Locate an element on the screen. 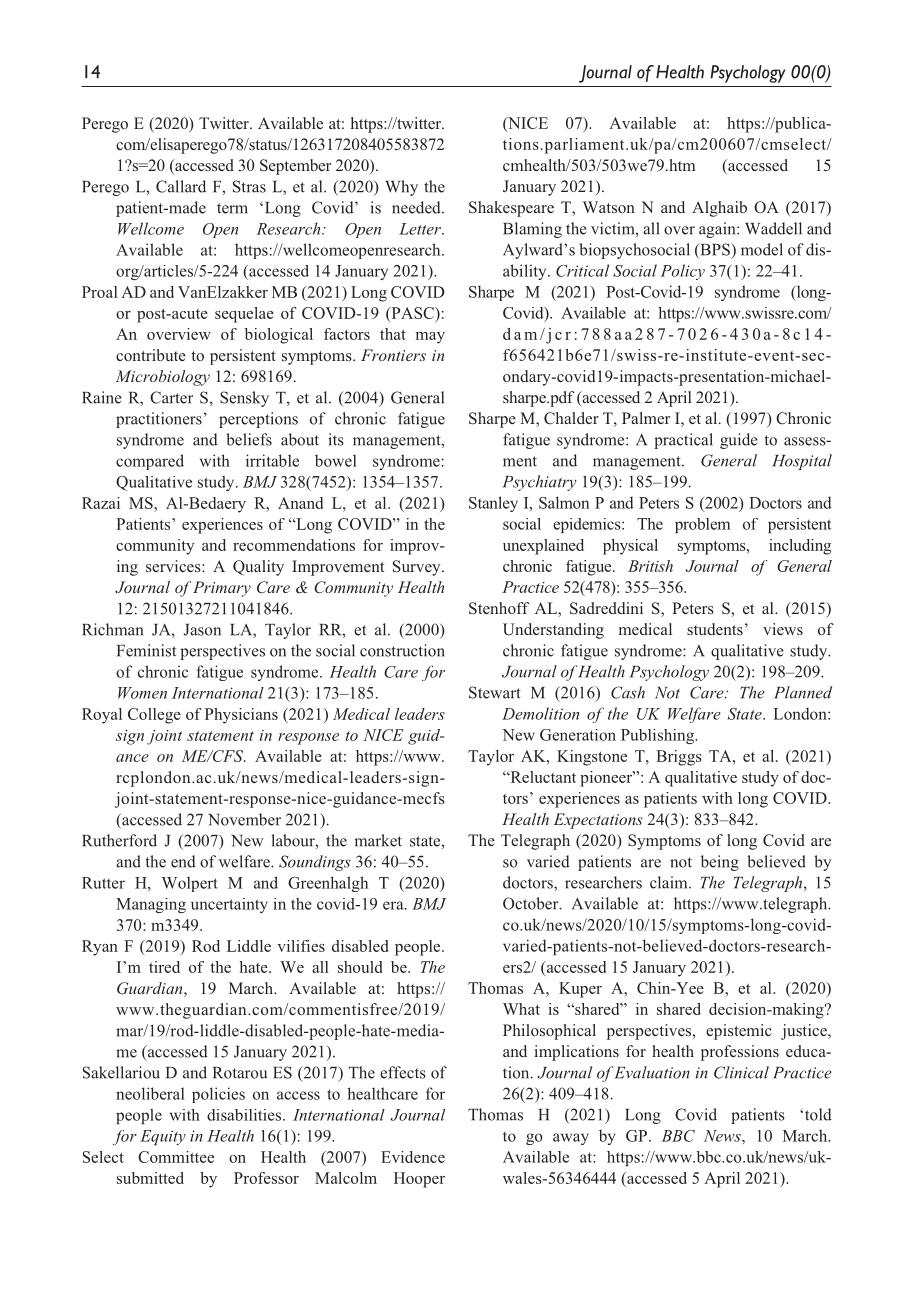 This screenshot has width=924, height=1316. problem is located at coordinates (702, 525).
